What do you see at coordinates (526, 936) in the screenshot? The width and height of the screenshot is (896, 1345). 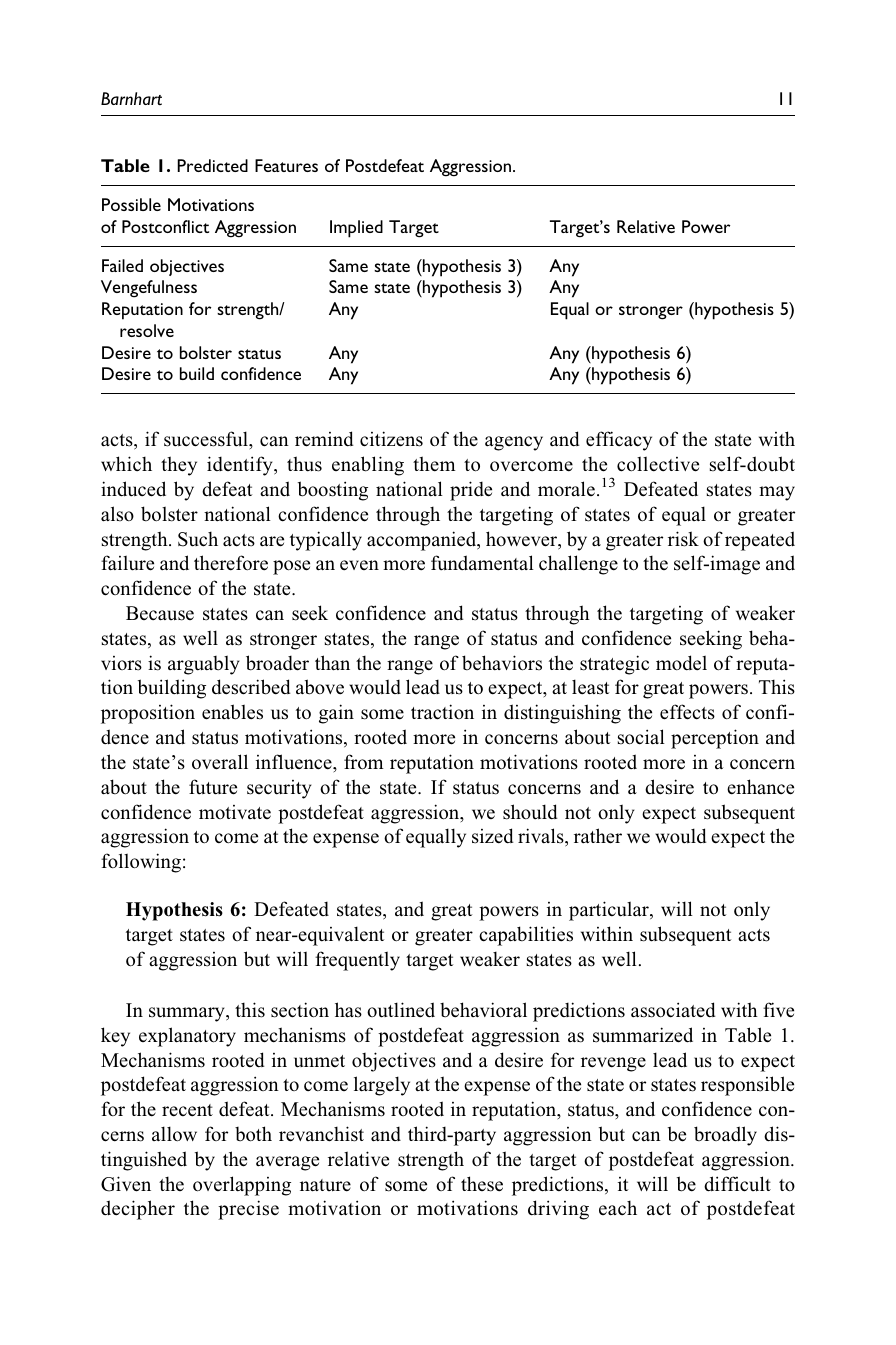 I see `capabilities` at bounding box center [526, 936].
